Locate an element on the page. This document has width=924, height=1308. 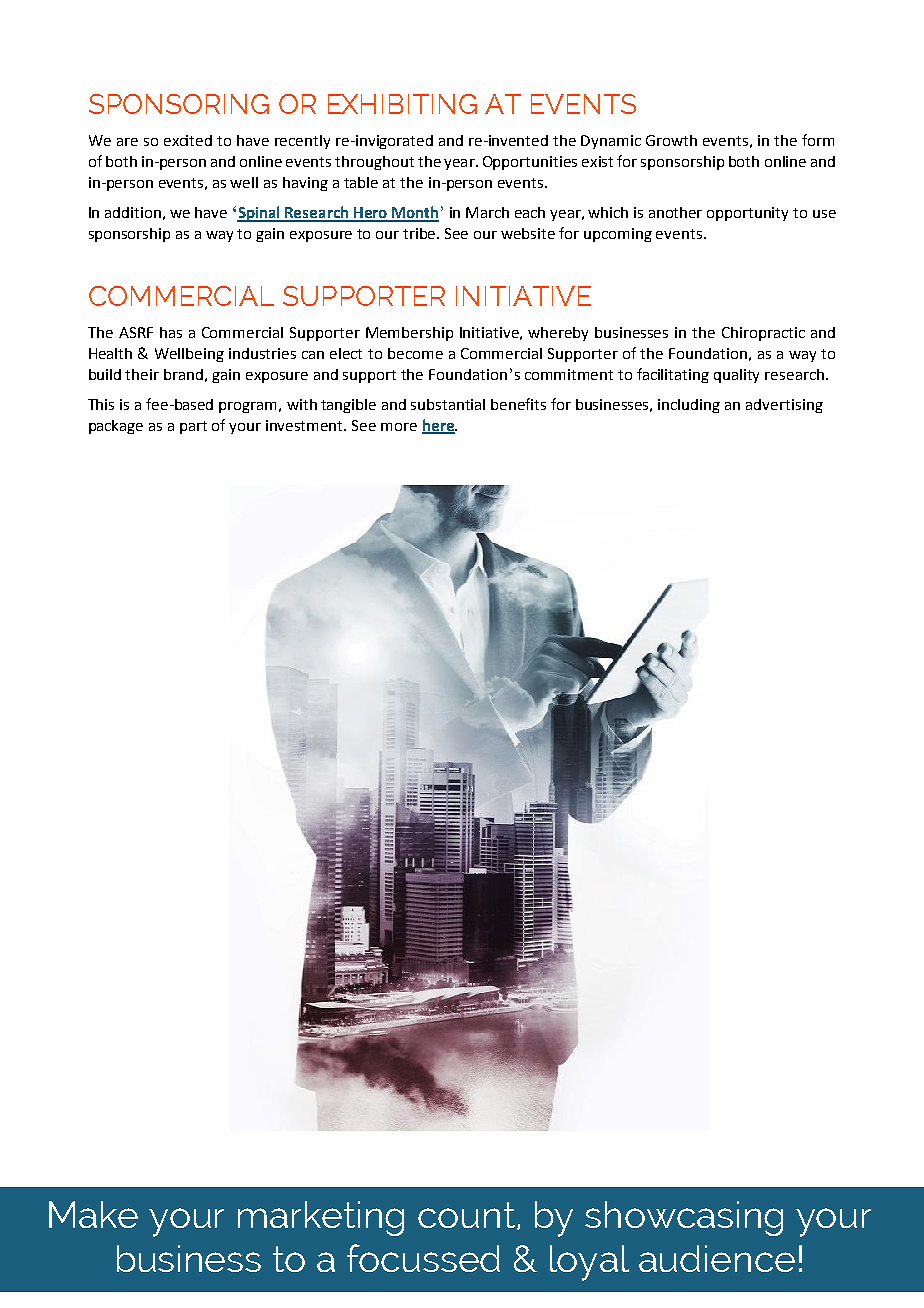
marketing is located at coordinates (321, 1218).
